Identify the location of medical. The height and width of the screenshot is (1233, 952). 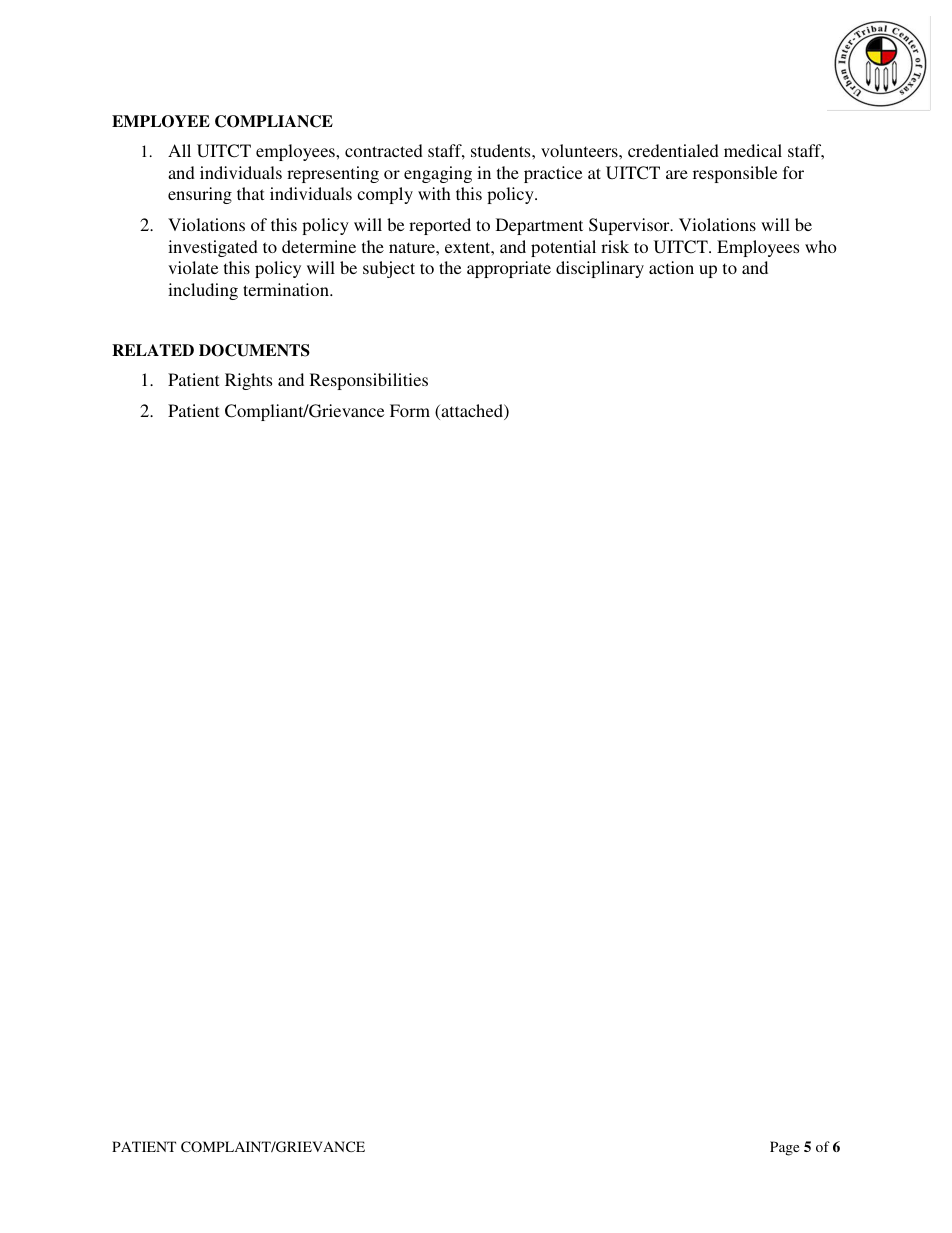
(753, 150).
